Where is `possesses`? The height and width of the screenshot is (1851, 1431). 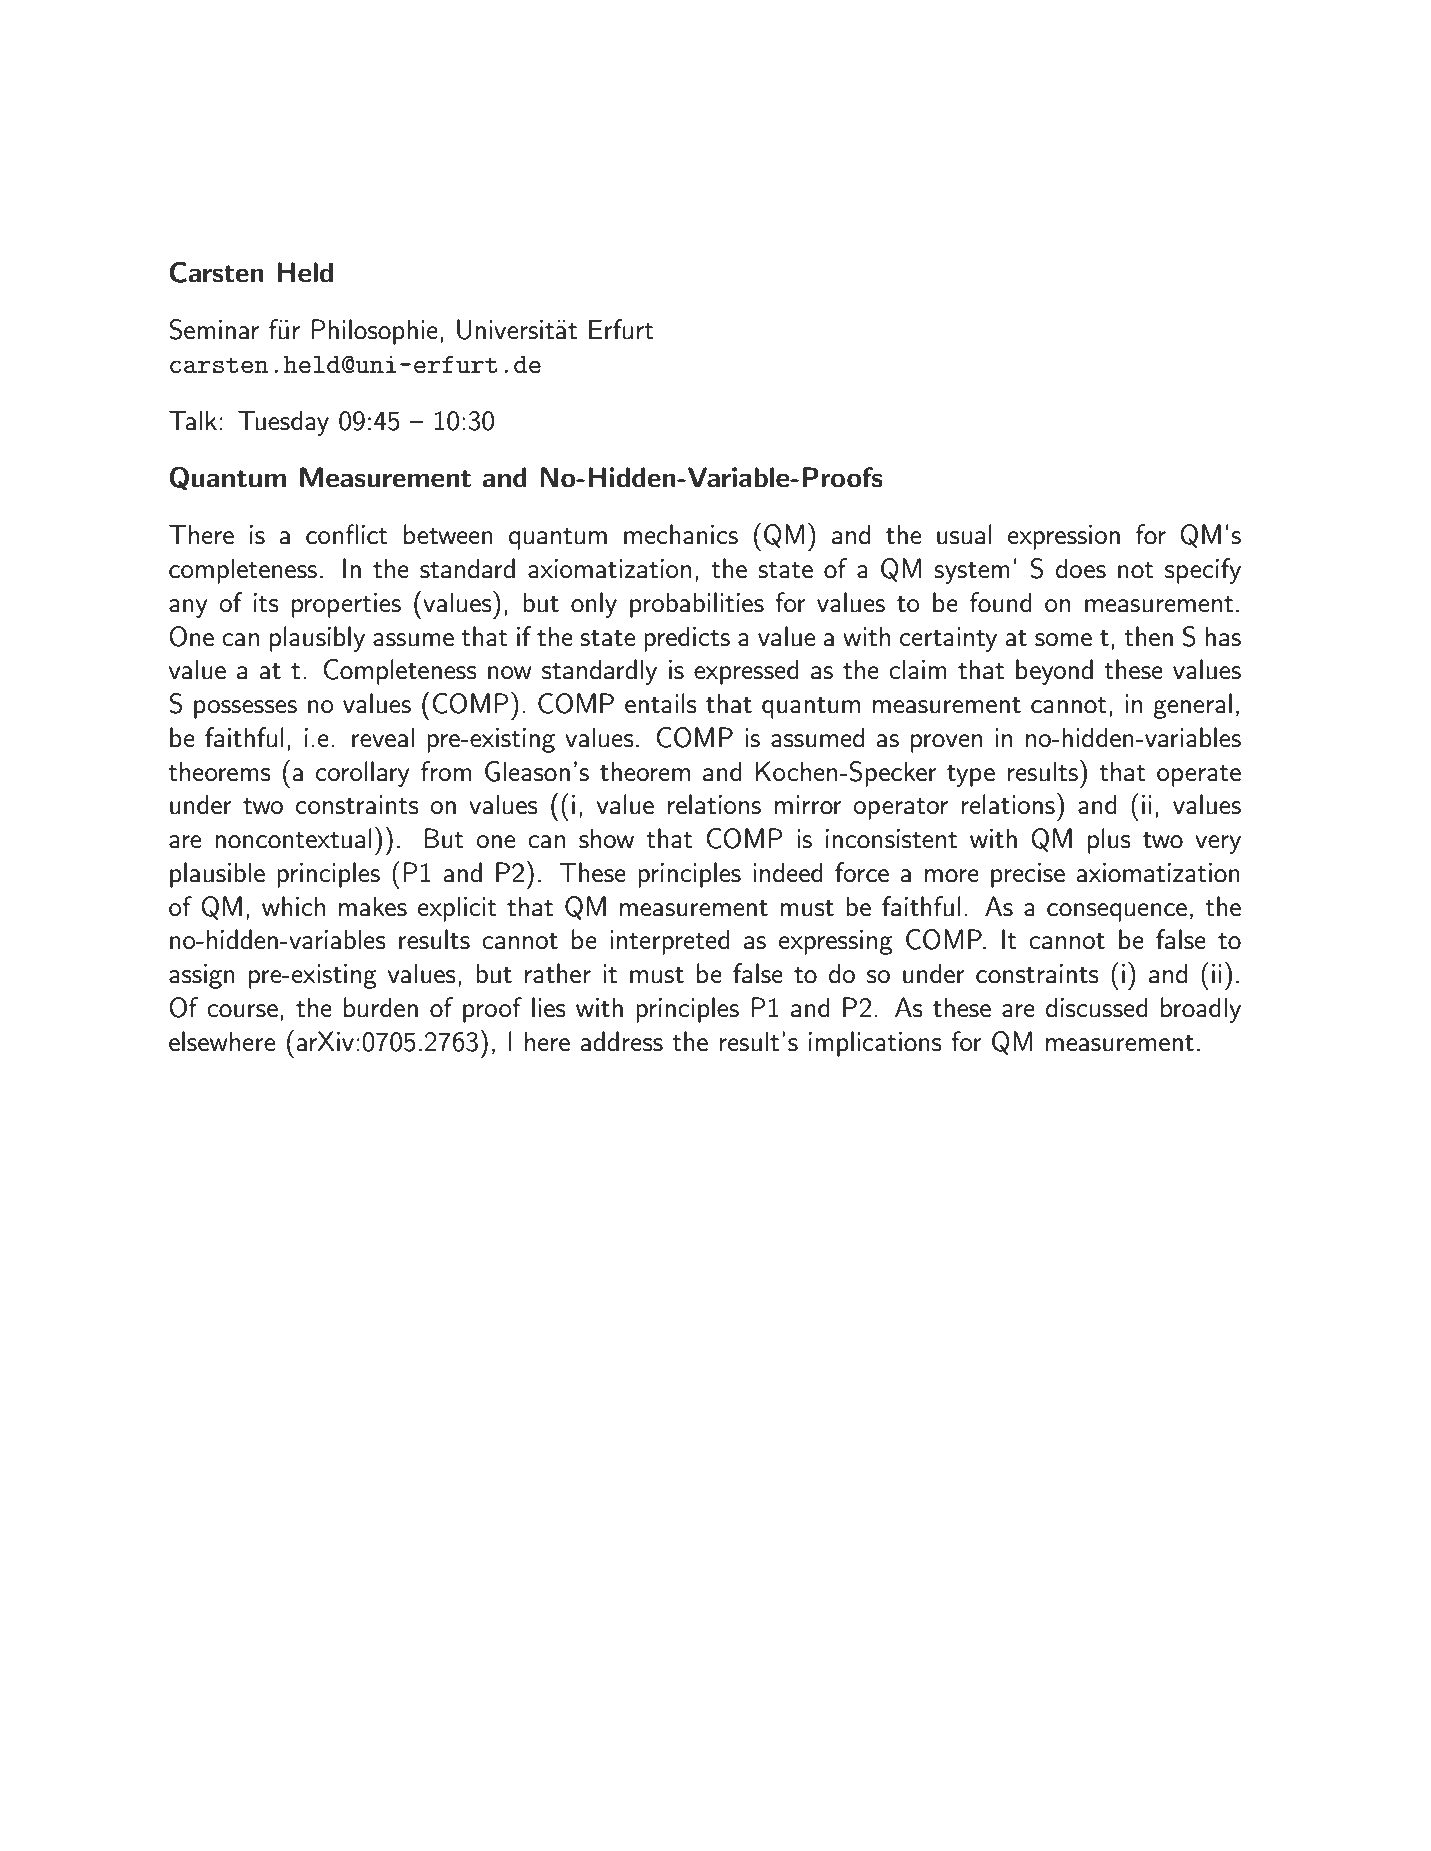 possesses is located at coordinates (245, 709).
